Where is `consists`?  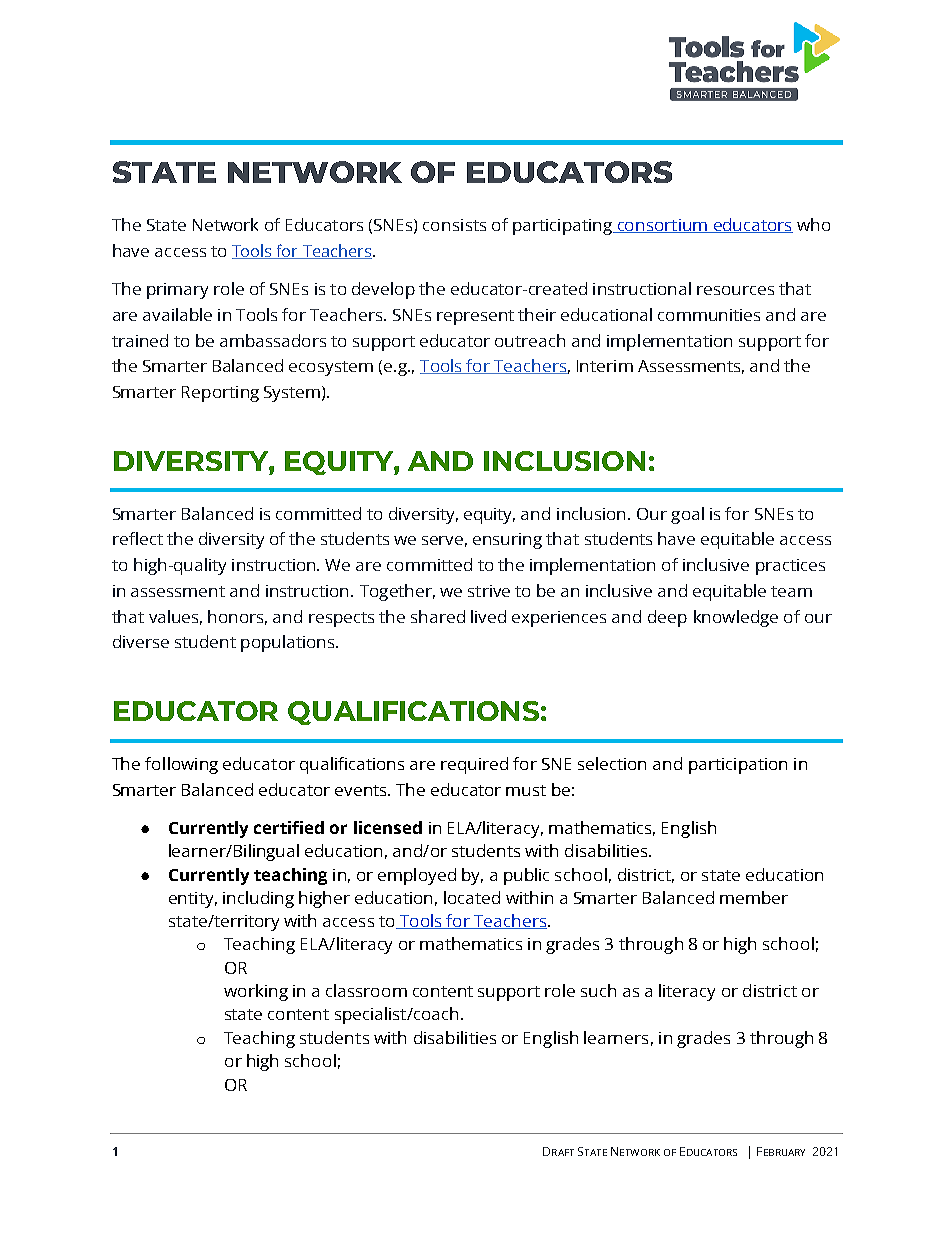
consists is located at coordinates (454, 225).
